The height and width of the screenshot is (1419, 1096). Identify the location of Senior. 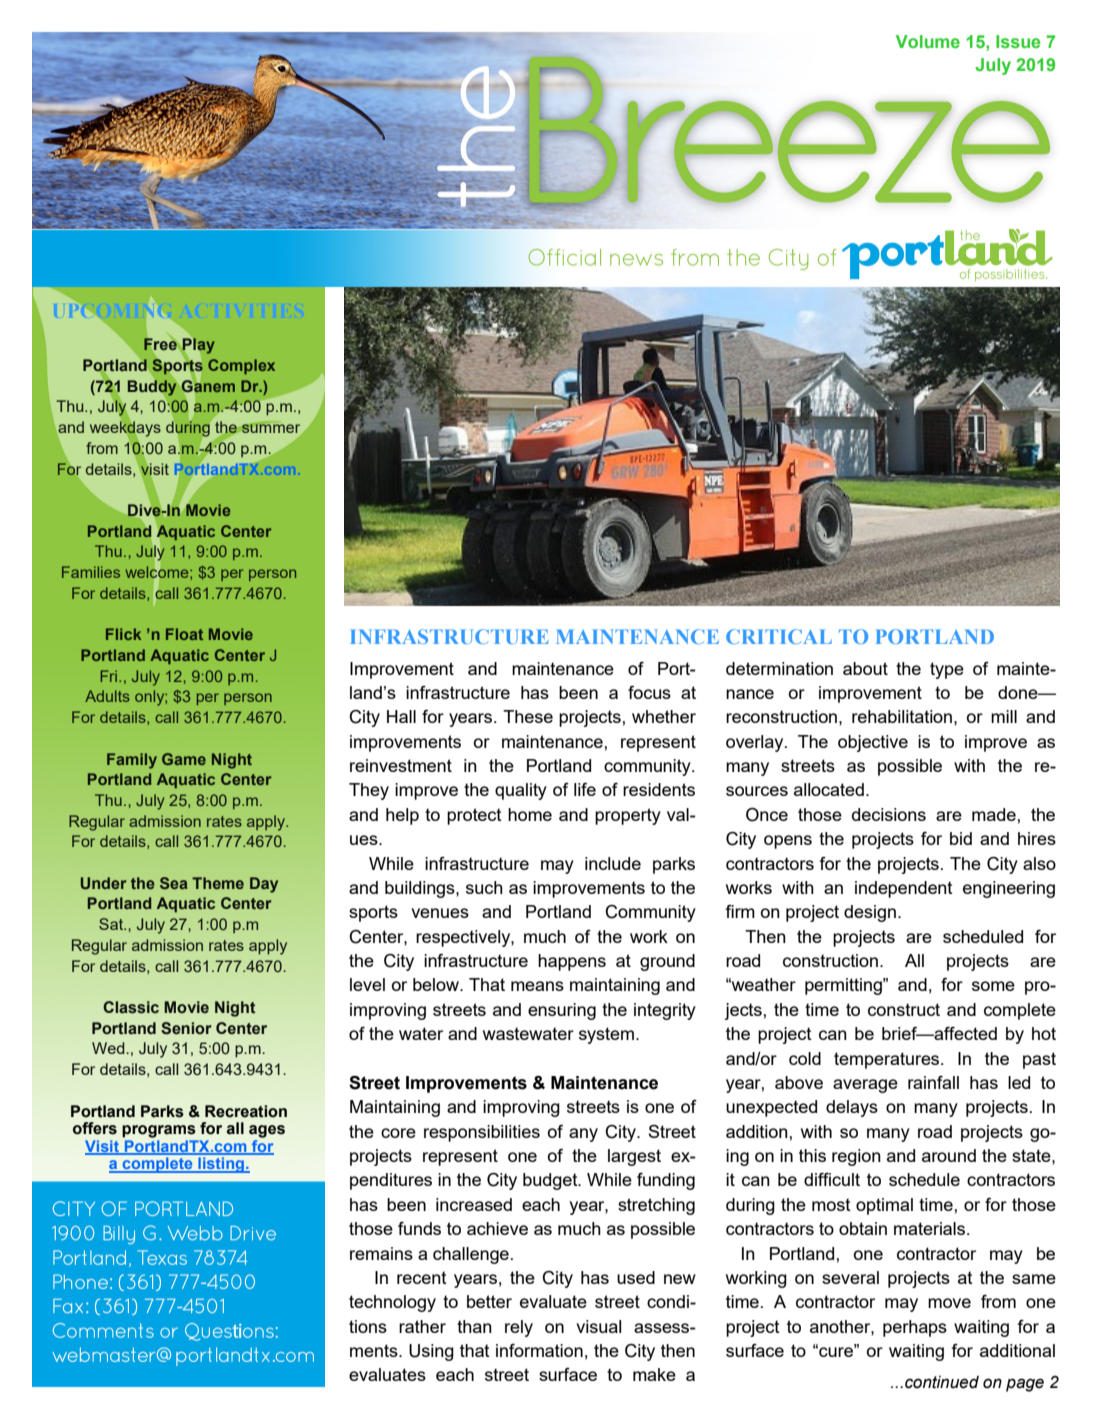
(186, 1028).
